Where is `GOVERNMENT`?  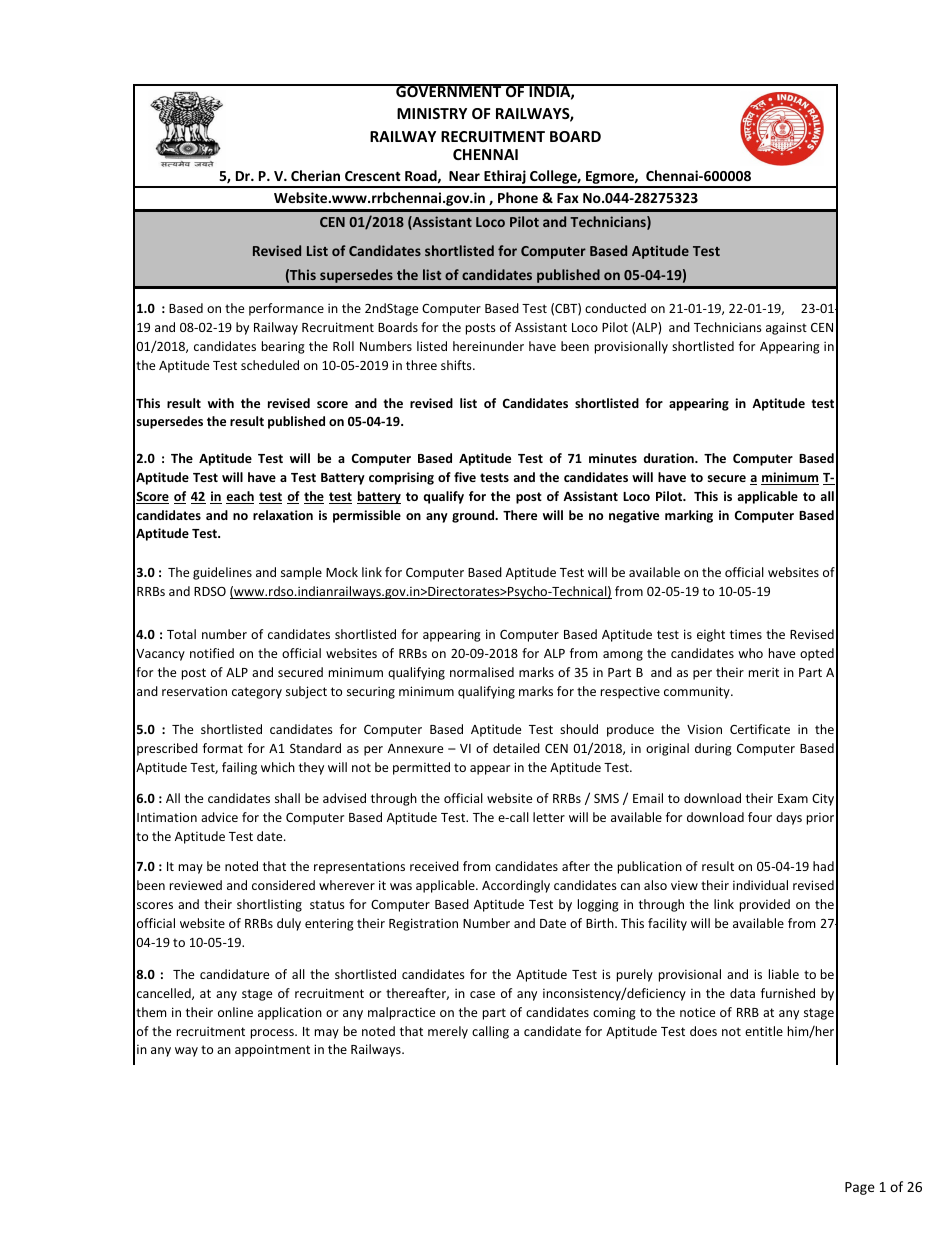 GOVERNMENT is located at coordinates (449, 90).
